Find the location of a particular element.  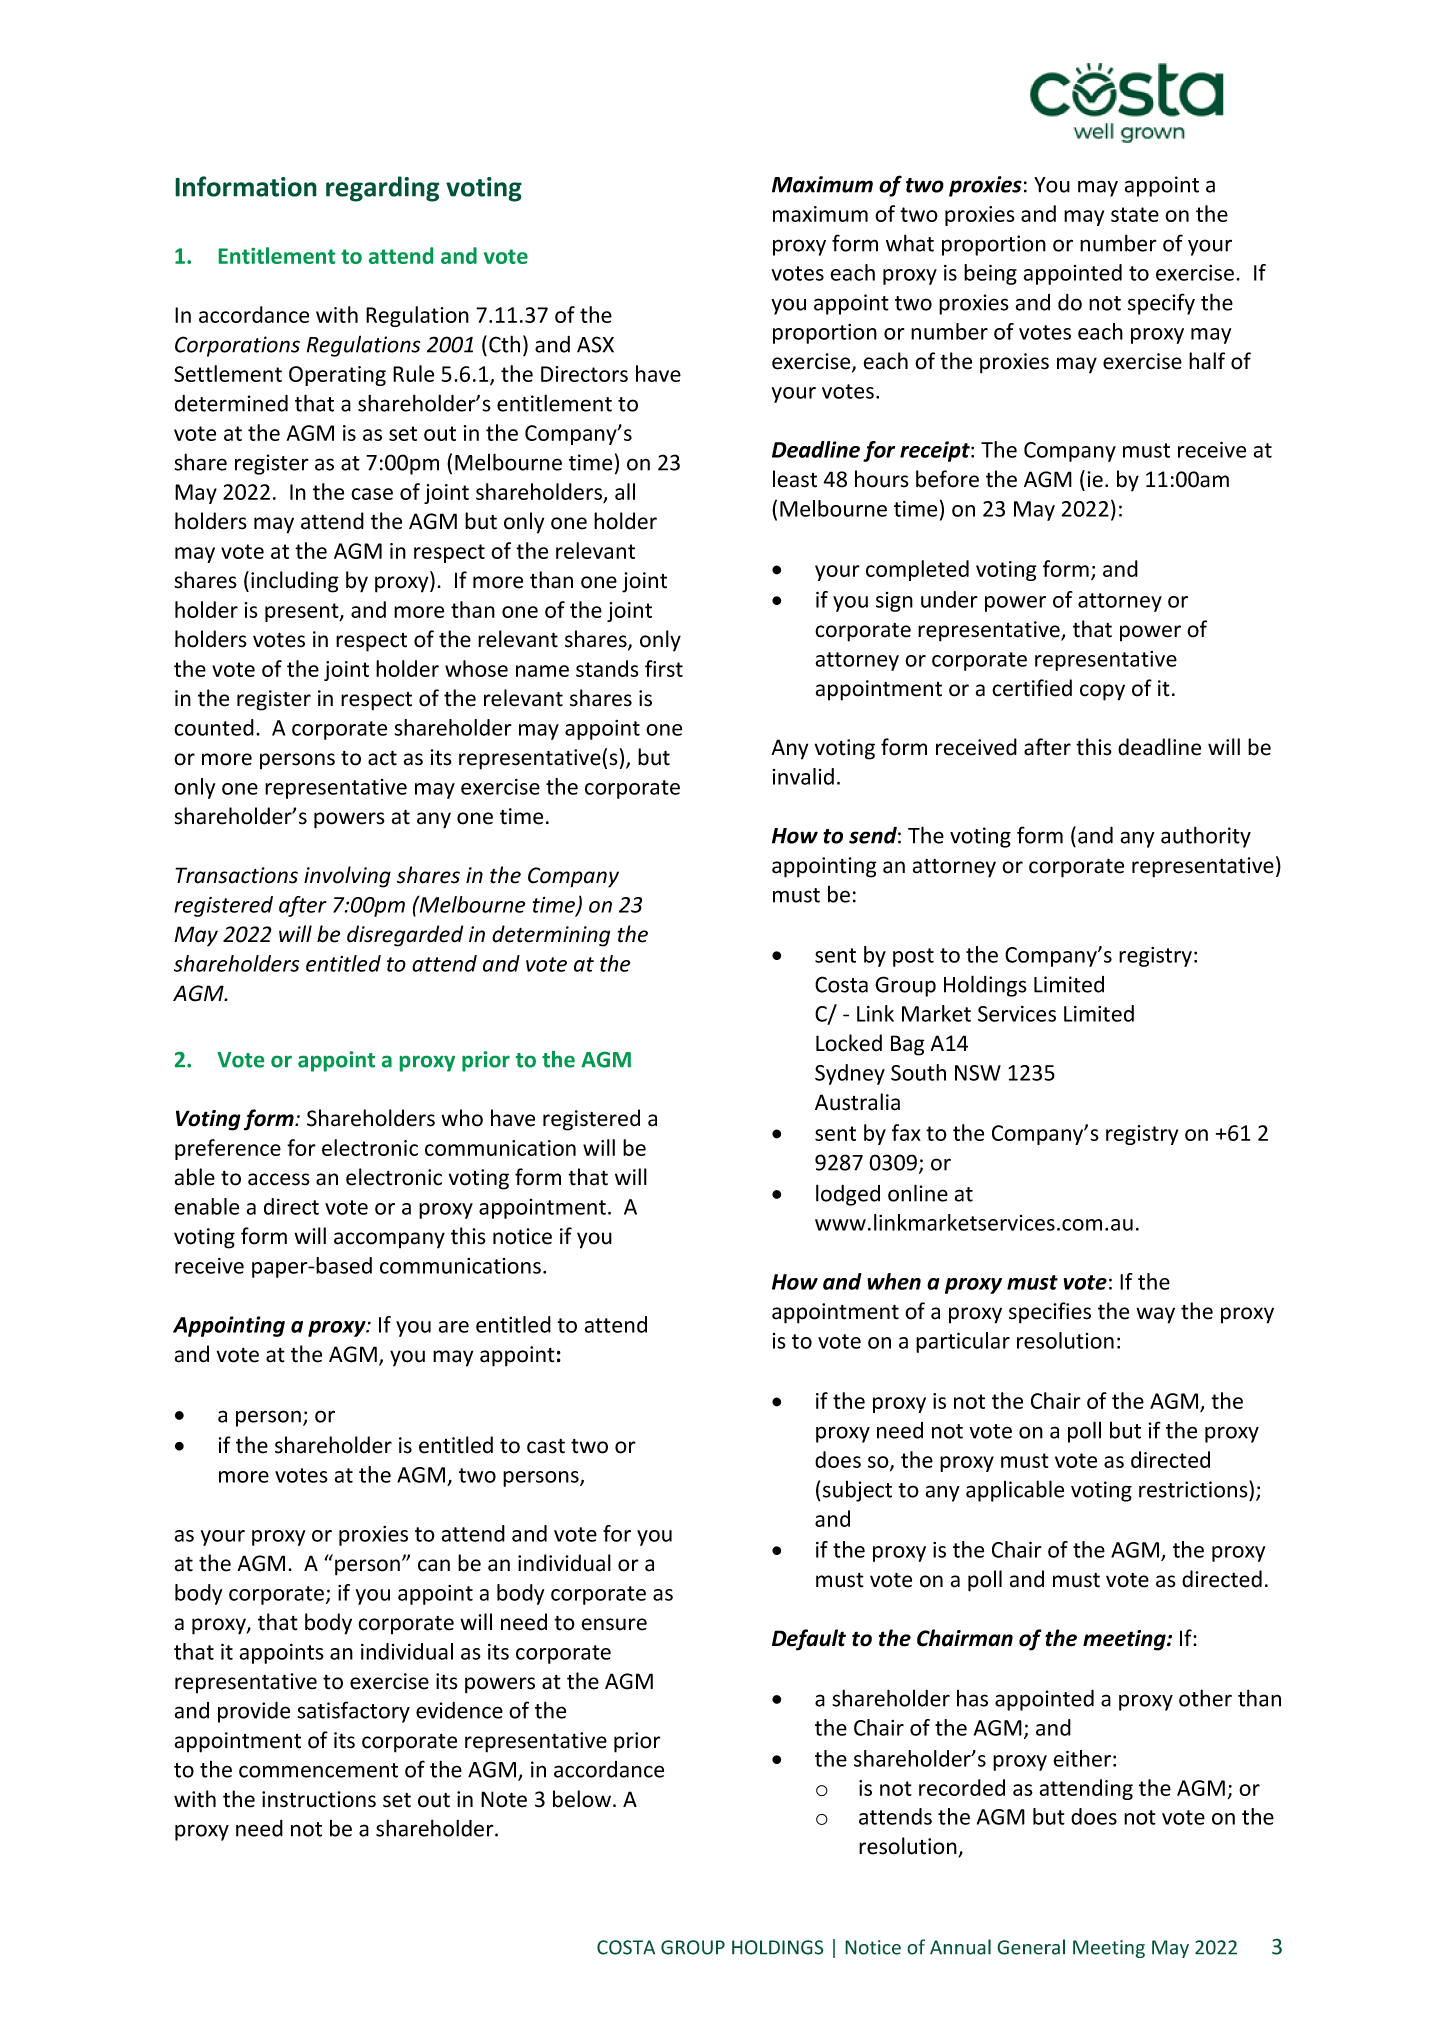

NSW is located at coordinates (978, 1073).
